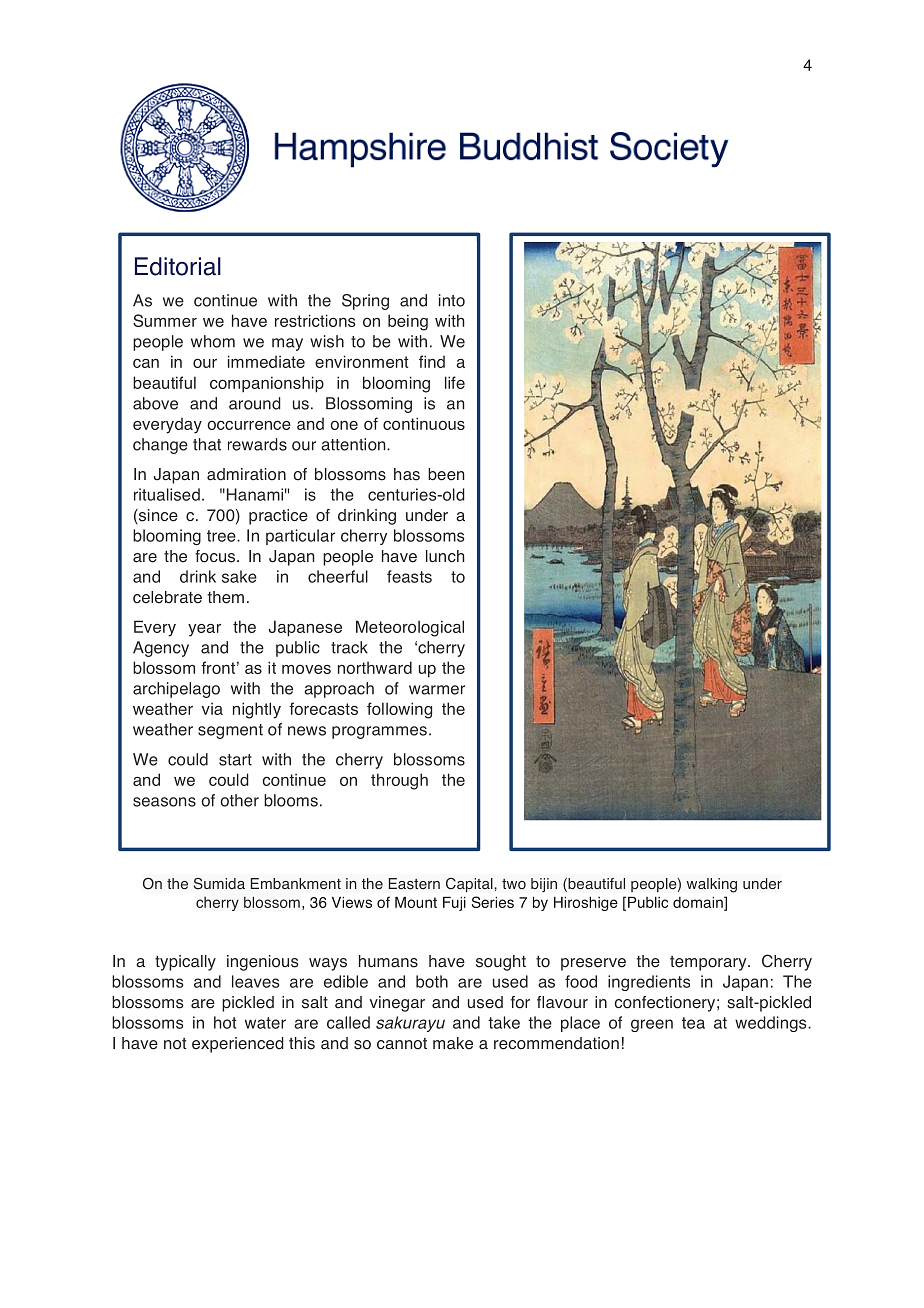 The image size is (924, 1308). Describe the element at coordinates (178, 266) in the screenshot. I see `Editorial` at that location.
